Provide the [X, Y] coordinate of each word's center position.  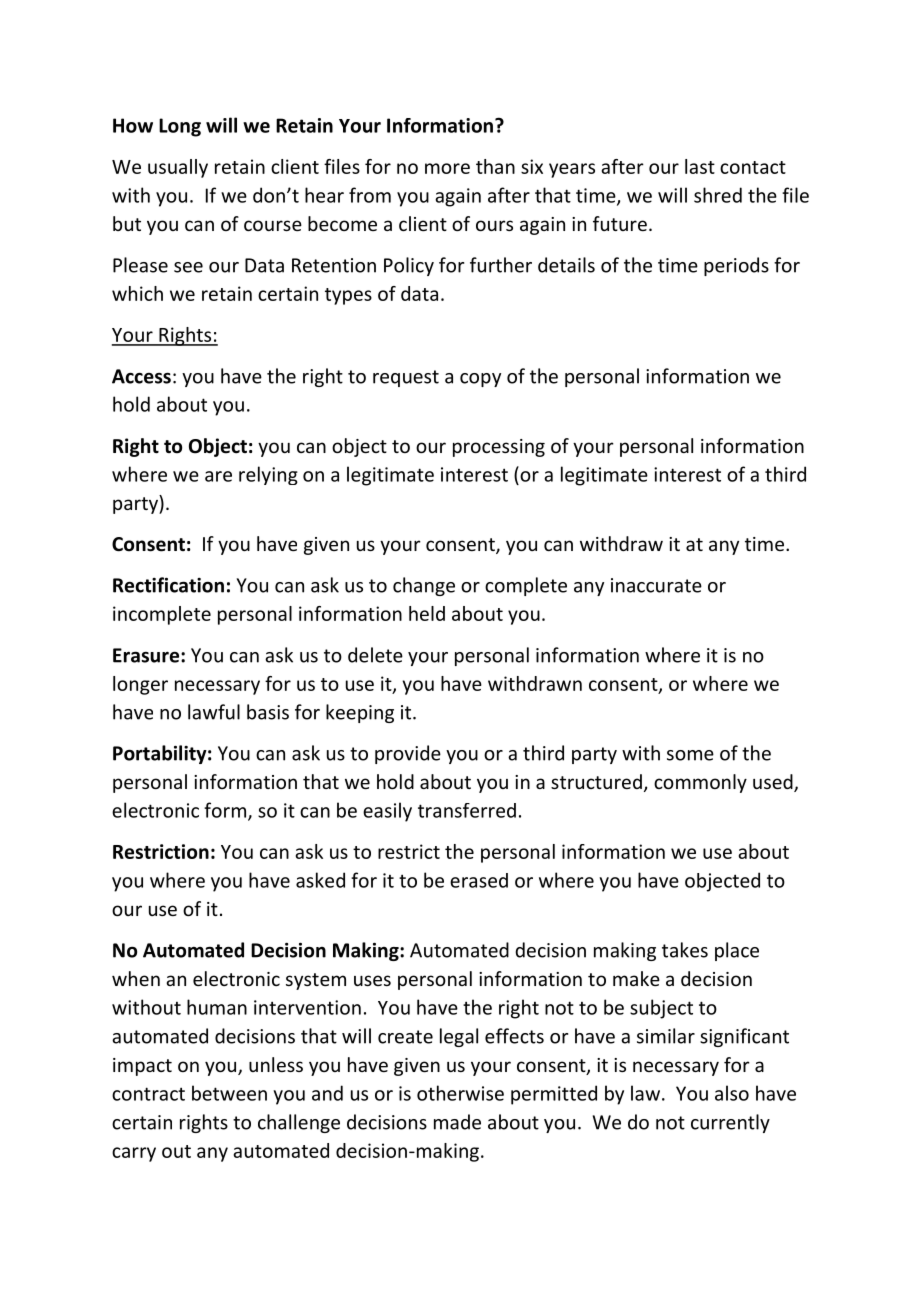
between [229, 1093]
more [447, 168]
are [218, 476]
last [700, 166]
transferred [467, 810]
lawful [214, 712]
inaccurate [656, 585]
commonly [700, 783]
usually [178, 168]
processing [499, 448]
